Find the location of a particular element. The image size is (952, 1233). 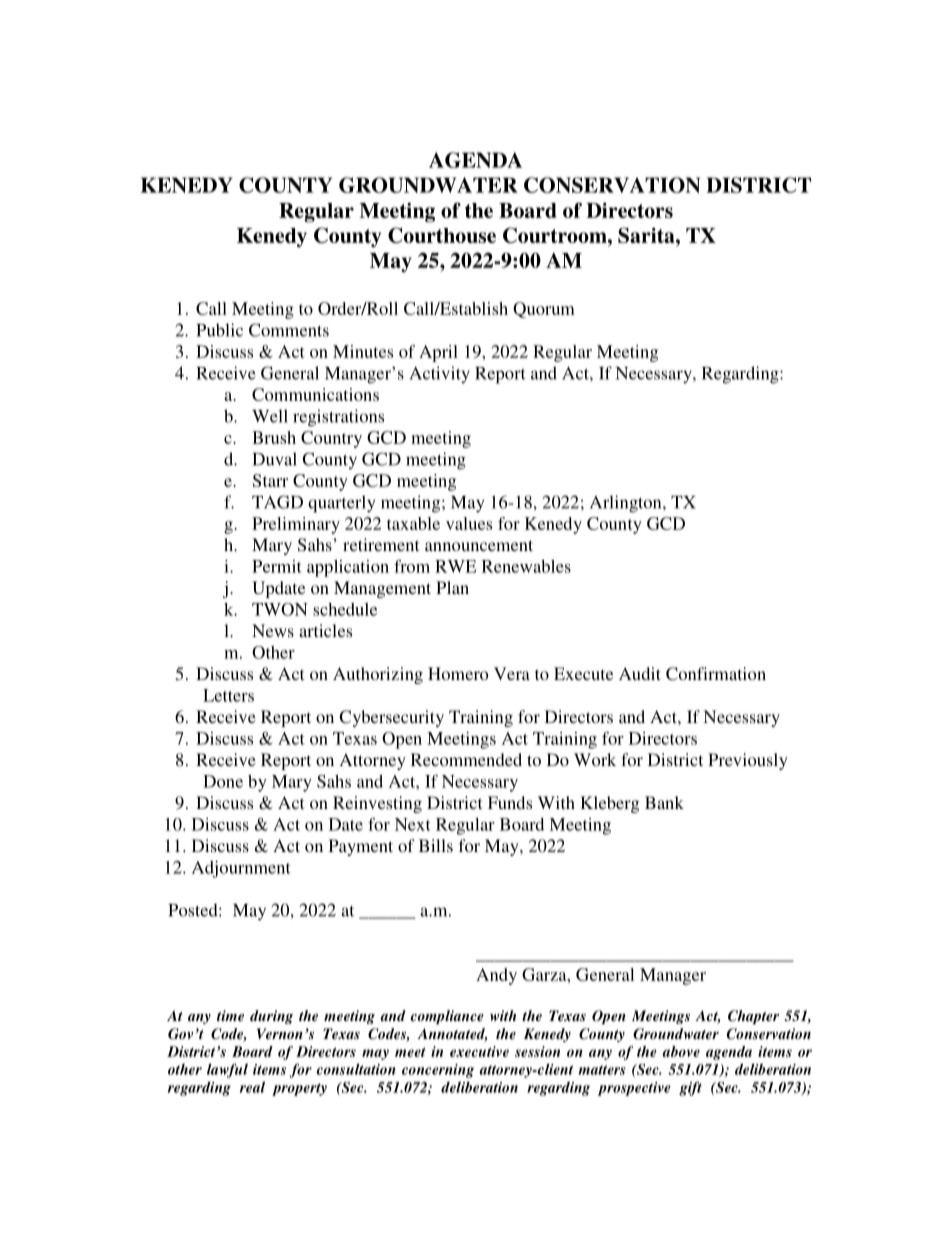

values is located at coordinates (469, 523).
